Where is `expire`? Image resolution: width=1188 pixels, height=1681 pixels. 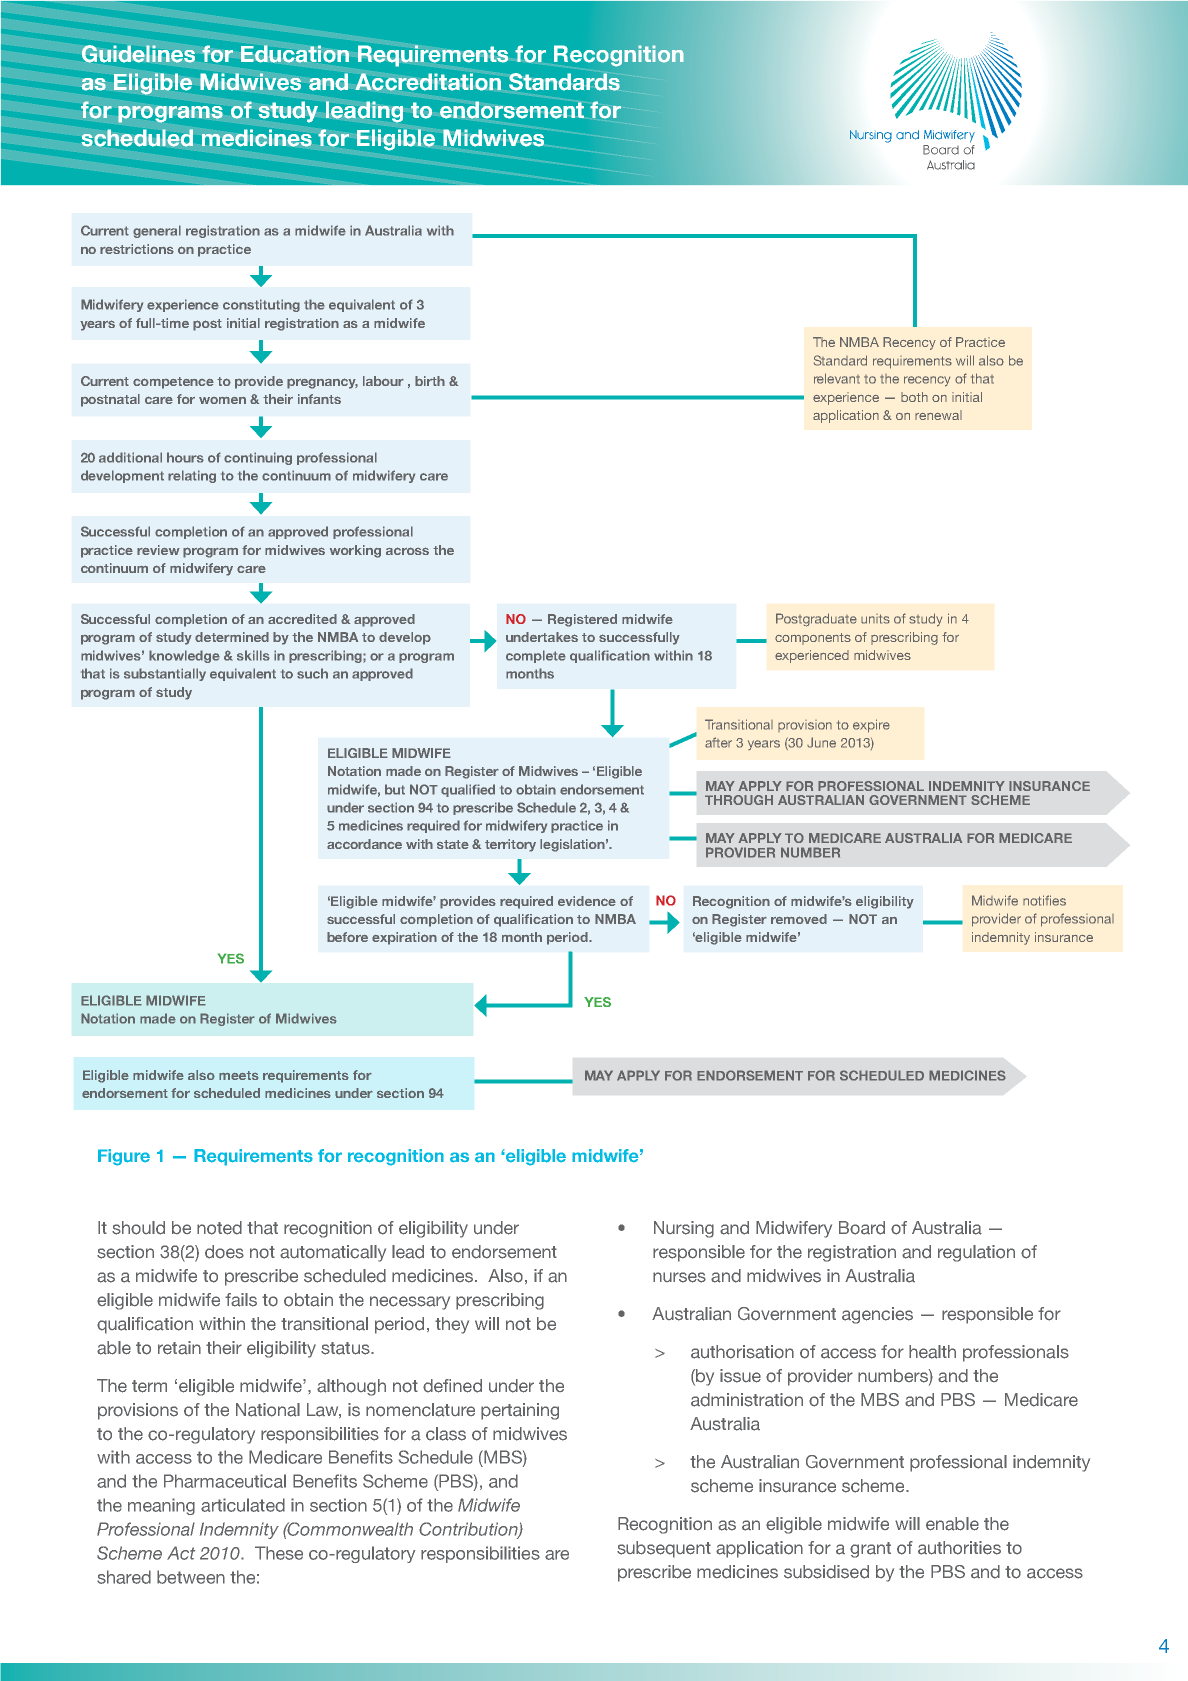
expire is located at coordinates (871, 726).
